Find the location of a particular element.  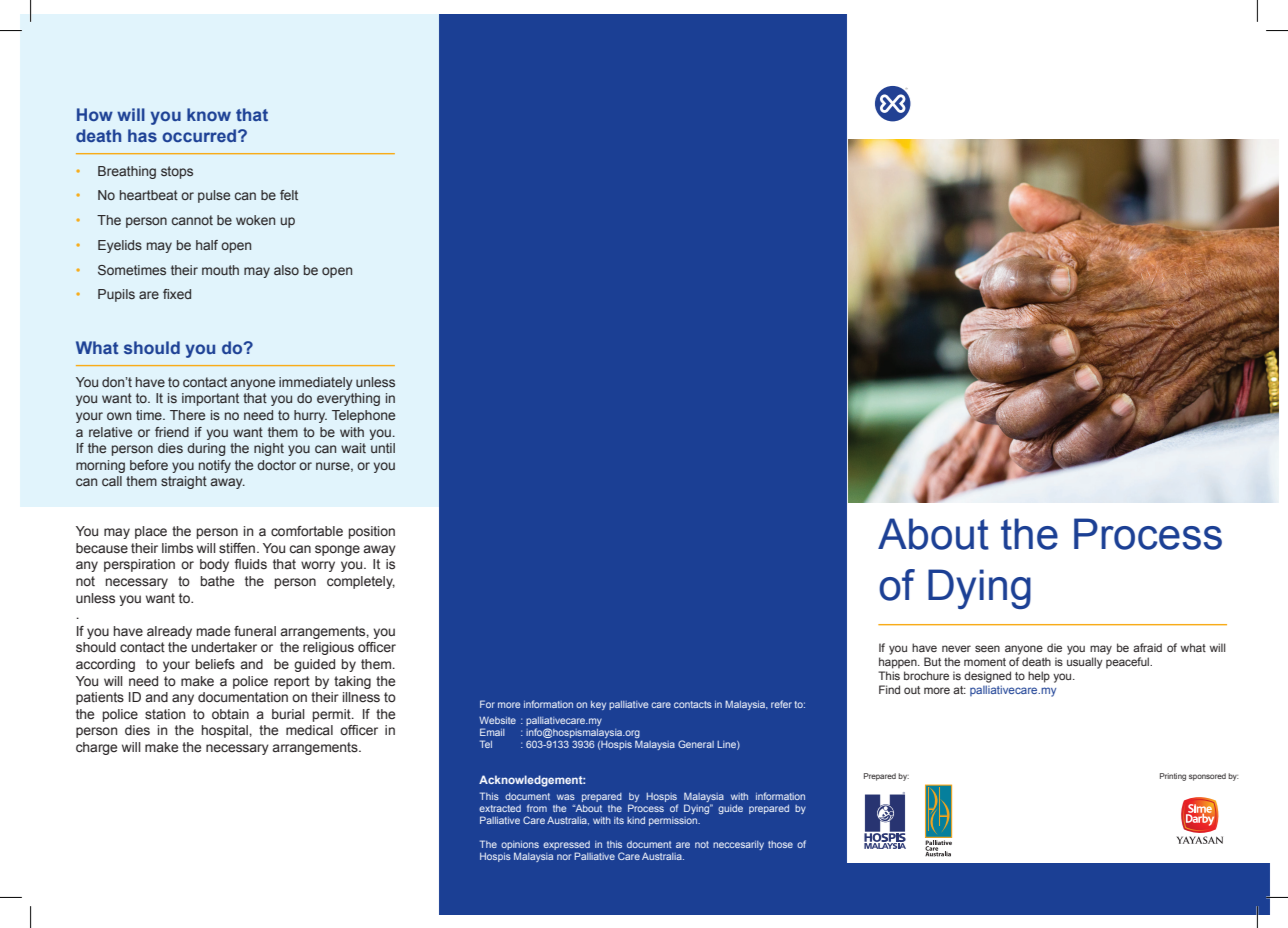

afraid is located at coordinates (1147, 647).
